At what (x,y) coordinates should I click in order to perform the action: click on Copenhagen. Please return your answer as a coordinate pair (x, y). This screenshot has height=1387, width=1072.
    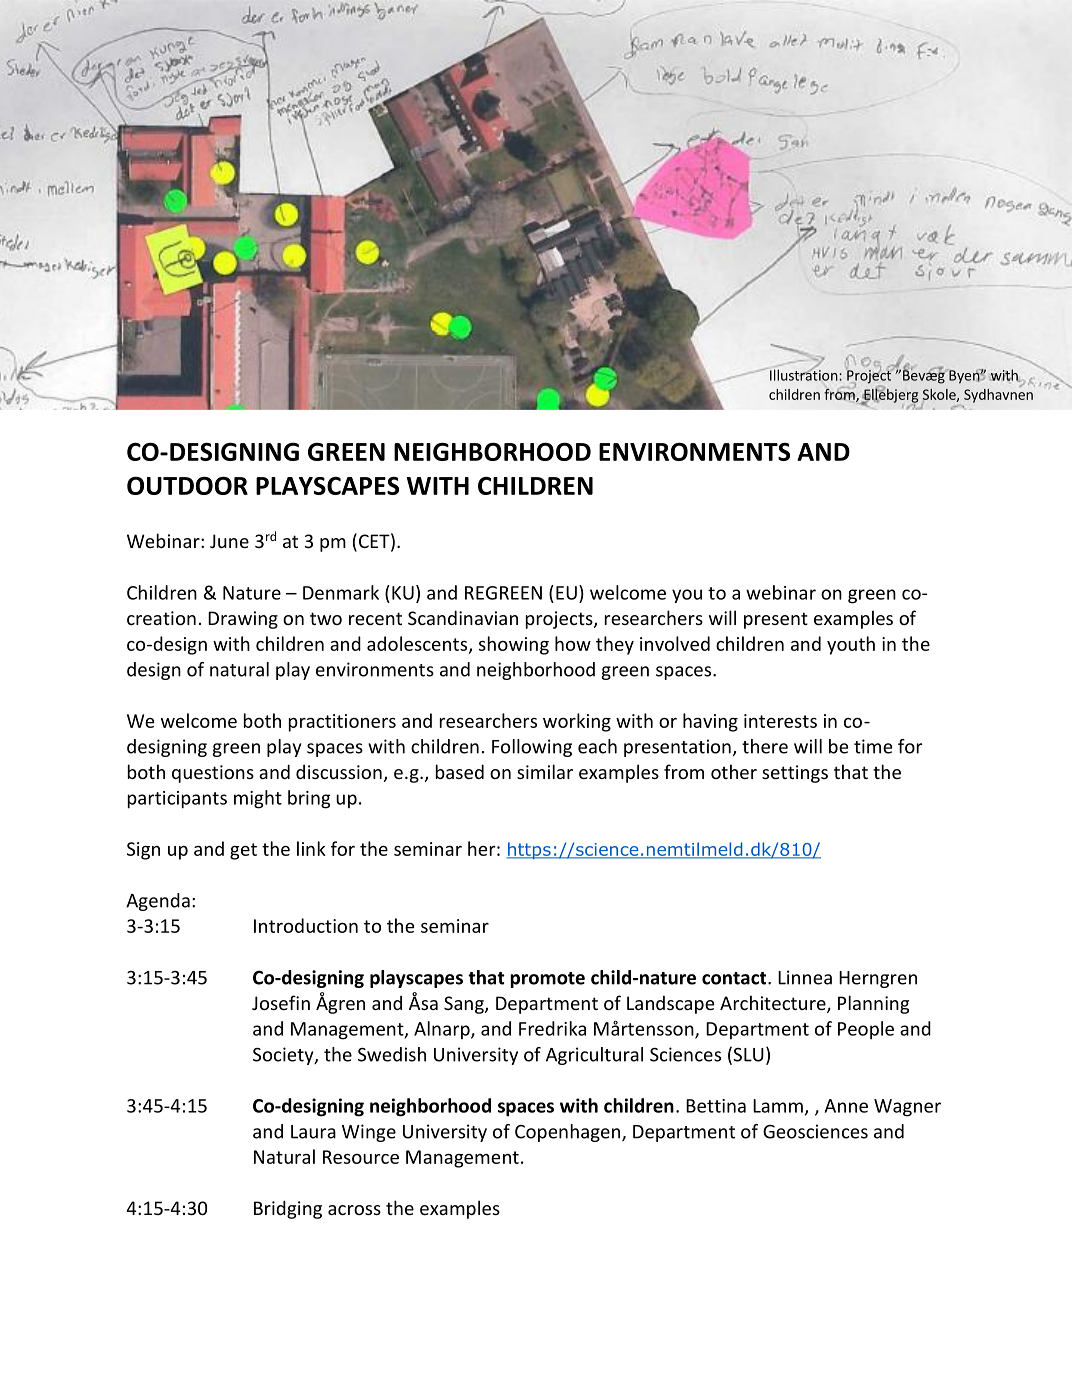
    Looking at the image, I should click on (569, 1133).
